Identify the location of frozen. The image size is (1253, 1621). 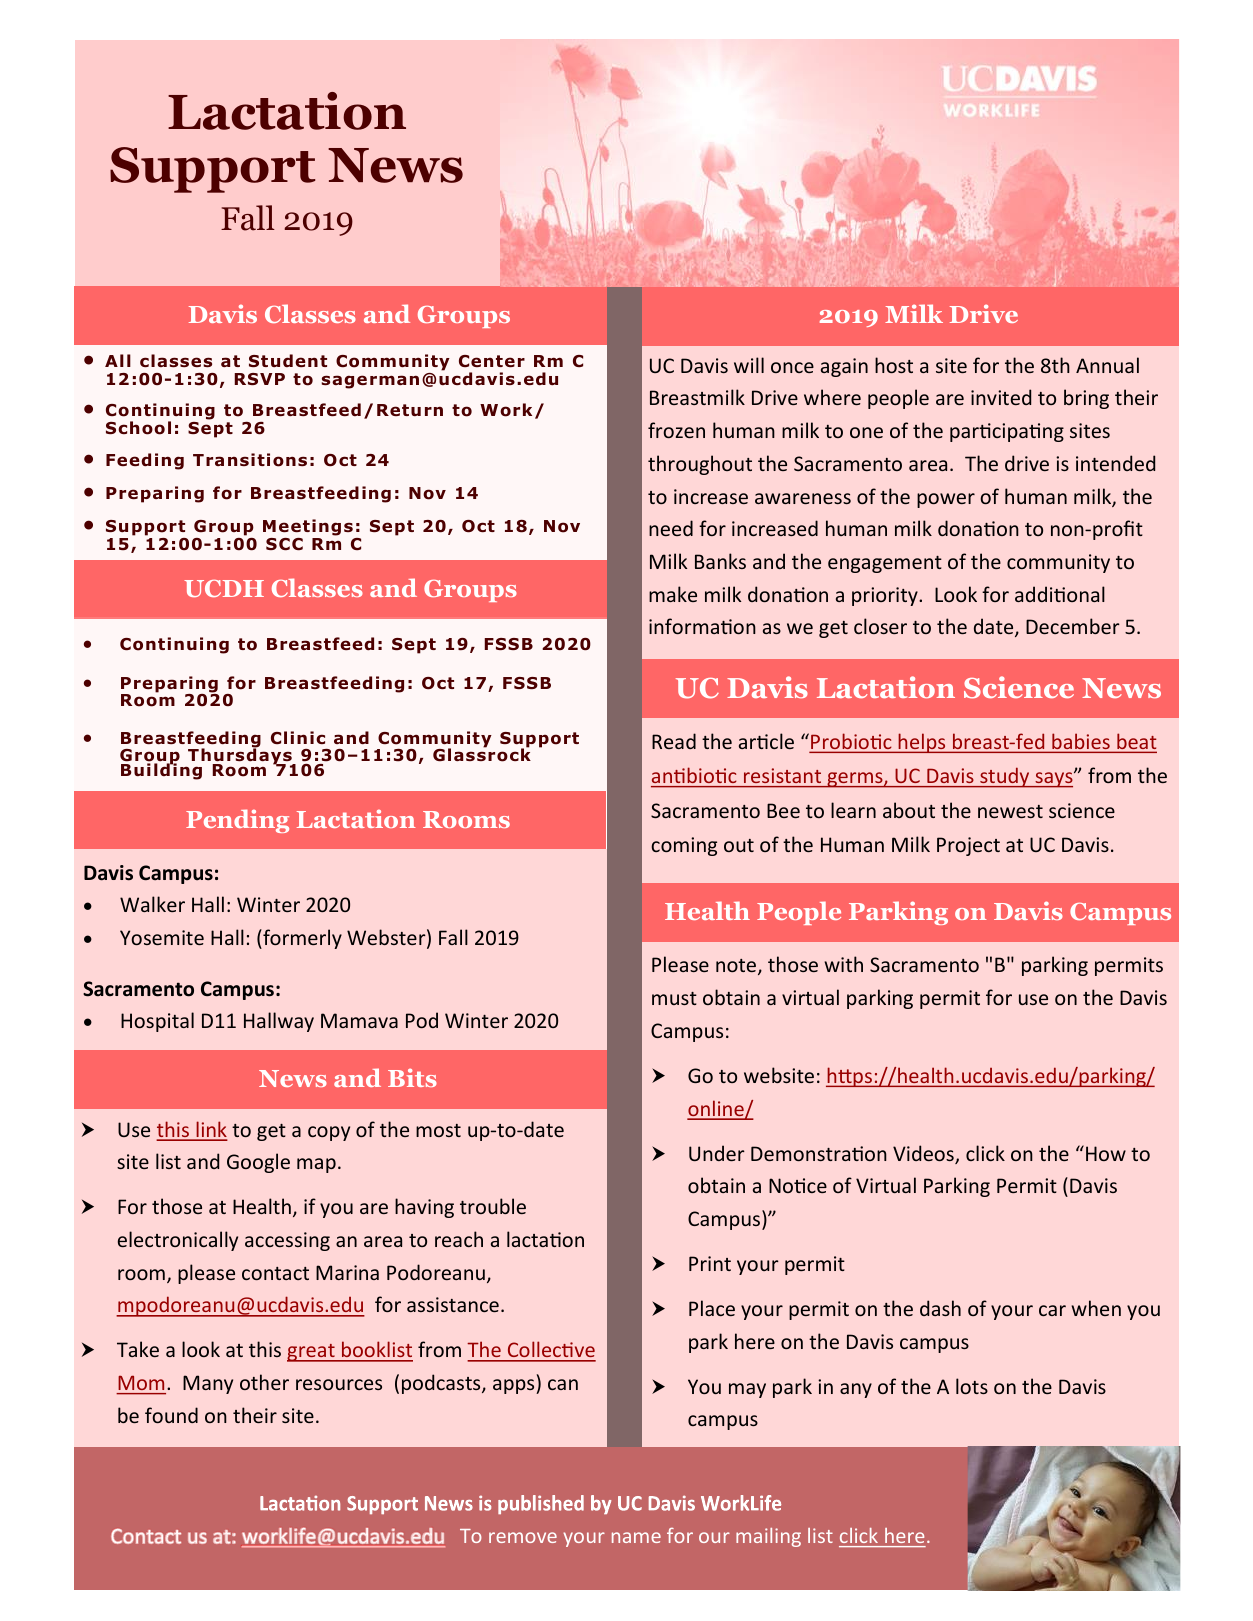
(676, 430).
